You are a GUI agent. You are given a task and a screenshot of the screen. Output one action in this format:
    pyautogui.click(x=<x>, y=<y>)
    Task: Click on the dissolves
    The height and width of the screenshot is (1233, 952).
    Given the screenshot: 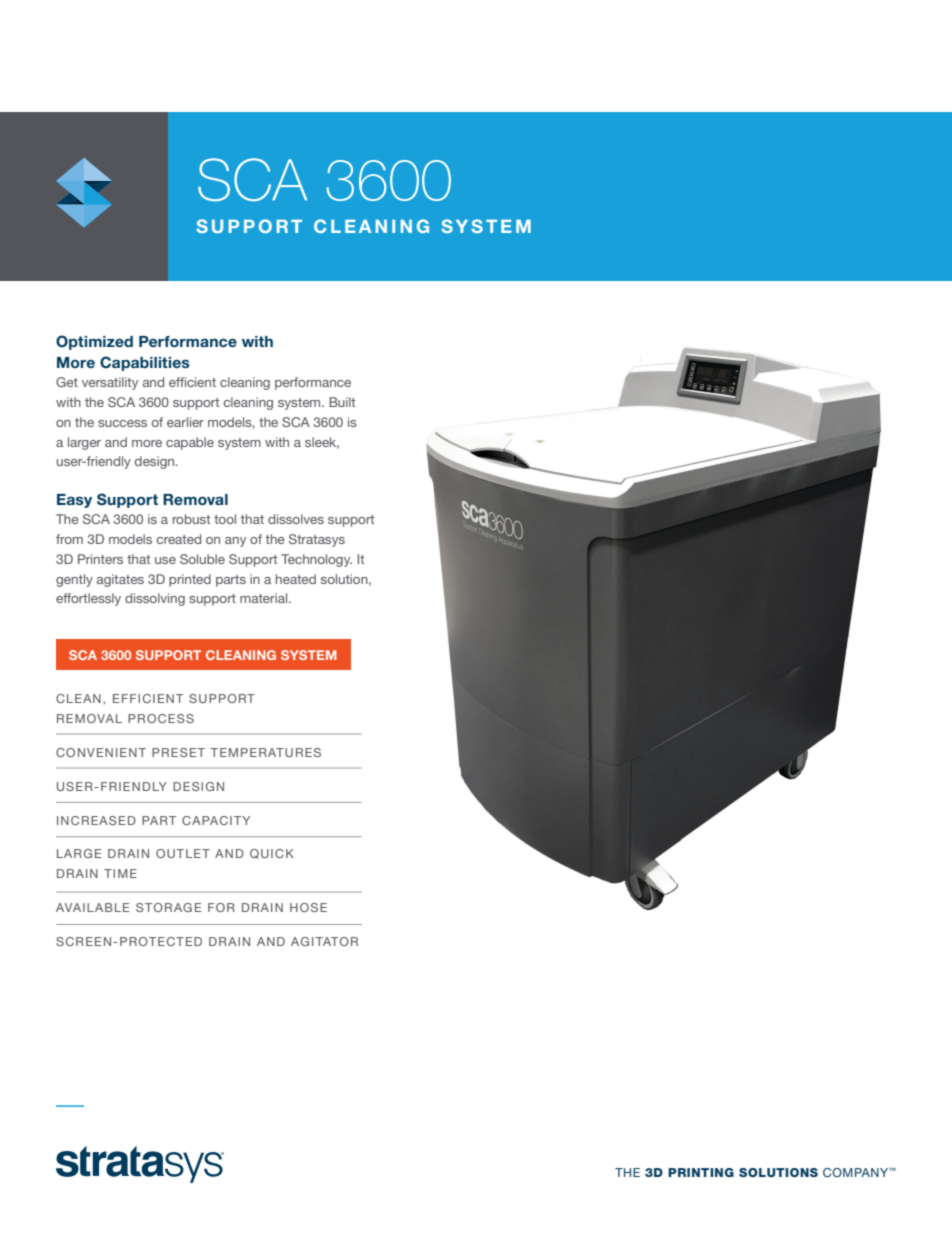 What is the action you would take?
    pyautogui.click(x=296, y=519)
